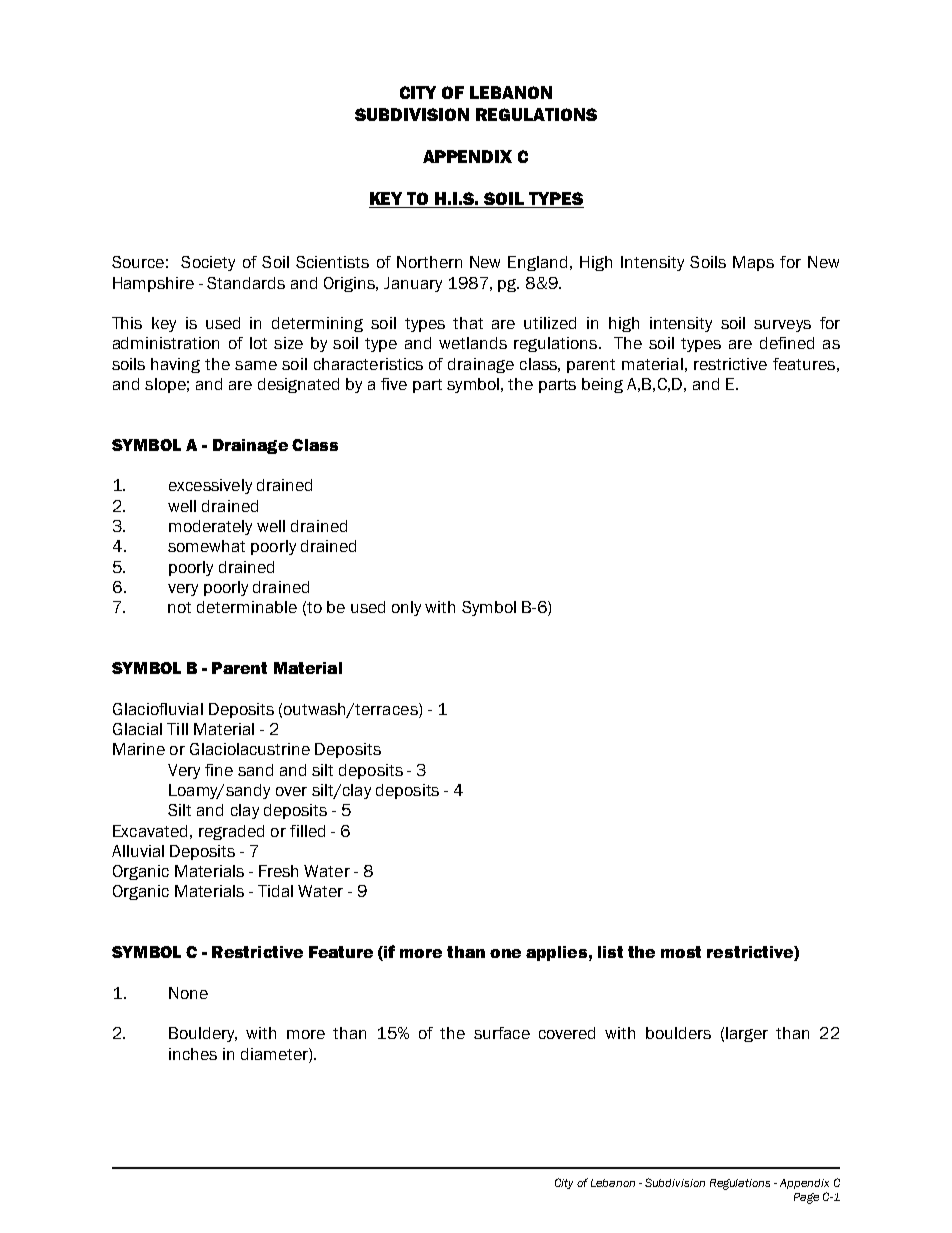 The image size is (952, 1233). I want to click on Till, so click(177, 729).
